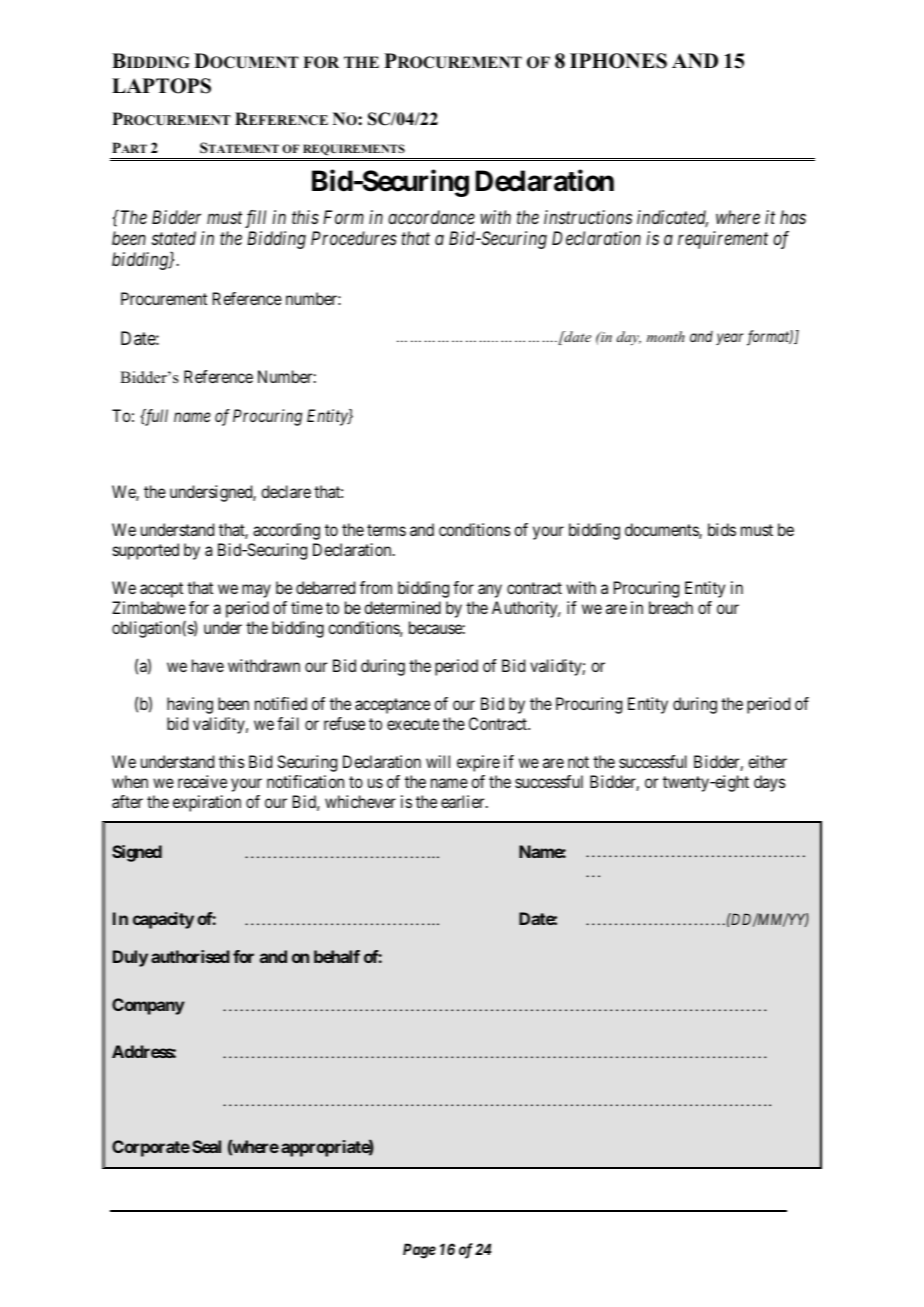 Image resolution: width=924 pixels, height=1307 pixels. I want to click on Seal, so click(206, 1146).
